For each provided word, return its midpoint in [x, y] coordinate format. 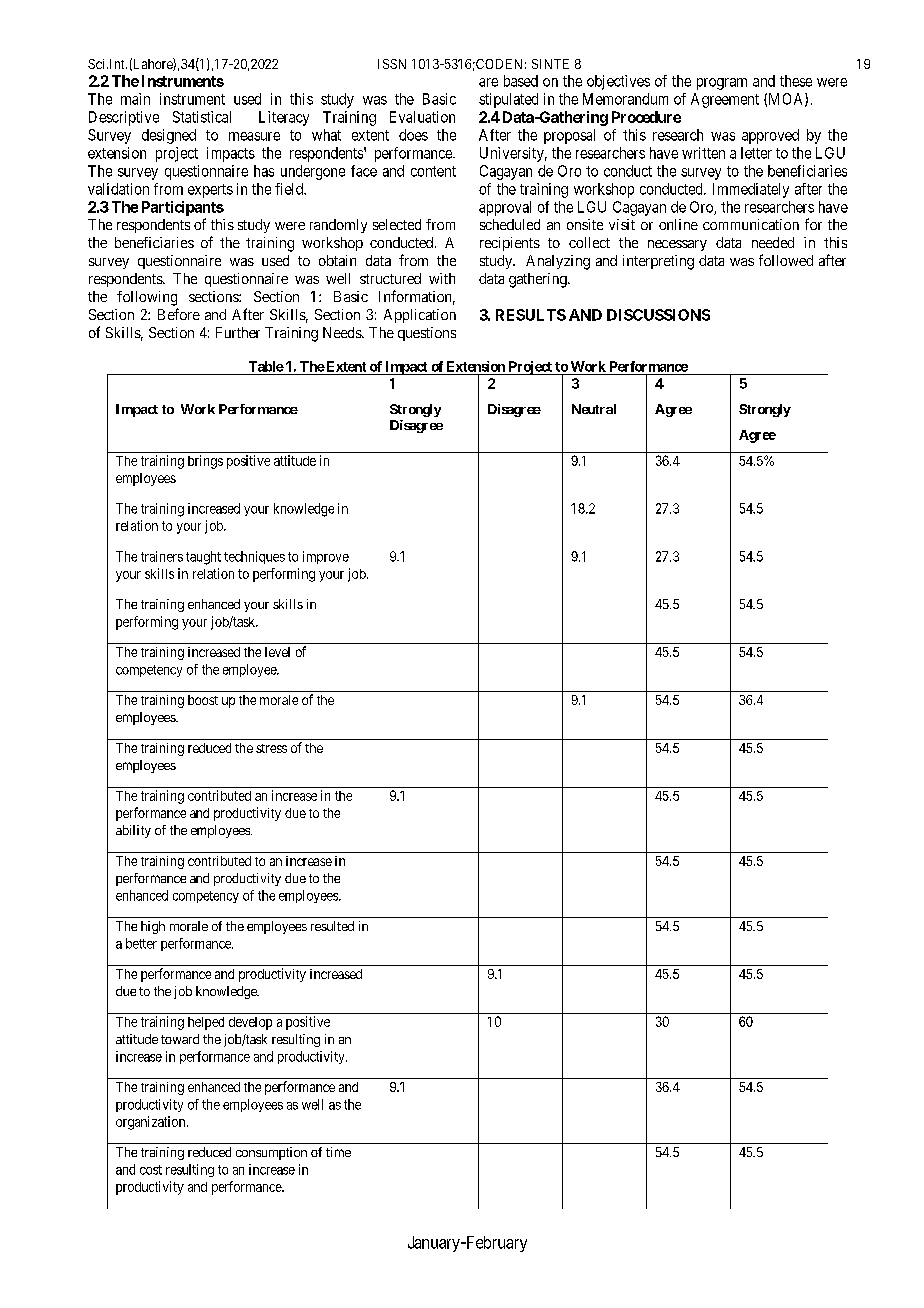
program [722, 84]
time [338, 1152]
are [488, 82]
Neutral [594, 409]
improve [326, 557]
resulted [332, 926]
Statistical [202, 117]
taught [203, 558]
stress [271, 748]
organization [152, 1123]
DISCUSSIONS [658, 315]
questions [427, 334]
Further [238, 332]
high [153, 927]
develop [250, 1023]
